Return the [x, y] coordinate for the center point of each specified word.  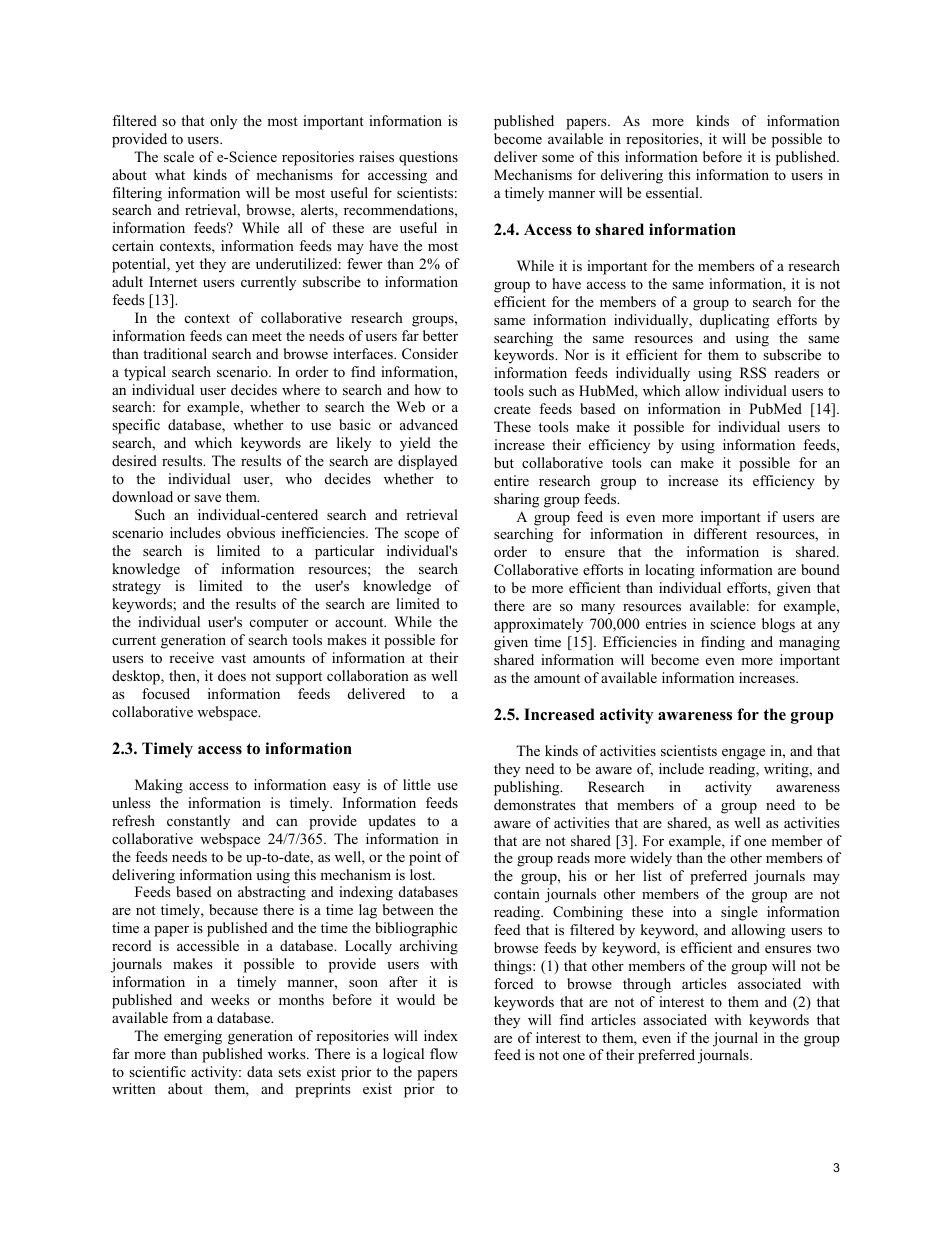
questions [428, 158]
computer [279, 624]
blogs [778, 625]
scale [179, 156]
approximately [538, 625]
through [647, 985]
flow [444, 1053]
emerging [193, 1037]
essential [673, 192]
